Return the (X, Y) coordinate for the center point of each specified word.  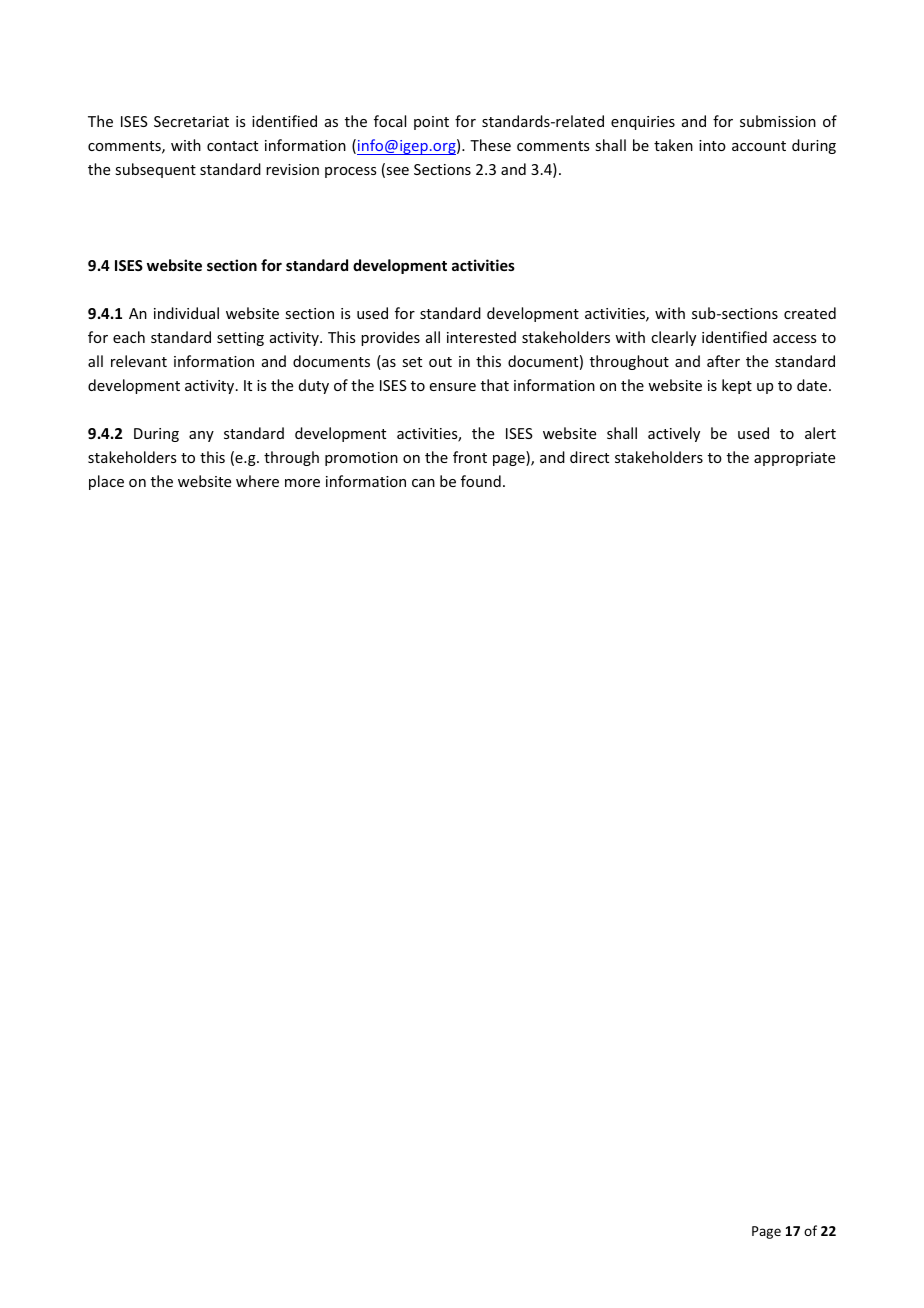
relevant (139, 361)
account (759, 146)
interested (481, 337)
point (431, 123)
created (810, 313)
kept (737, 386)
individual (186, 313)
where (257, 481)
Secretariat (191, 121)
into (712, 145)
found (481, 481)
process (350, 172)
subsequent (155, 170)
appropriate (794, 459)
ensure (453, 387)
